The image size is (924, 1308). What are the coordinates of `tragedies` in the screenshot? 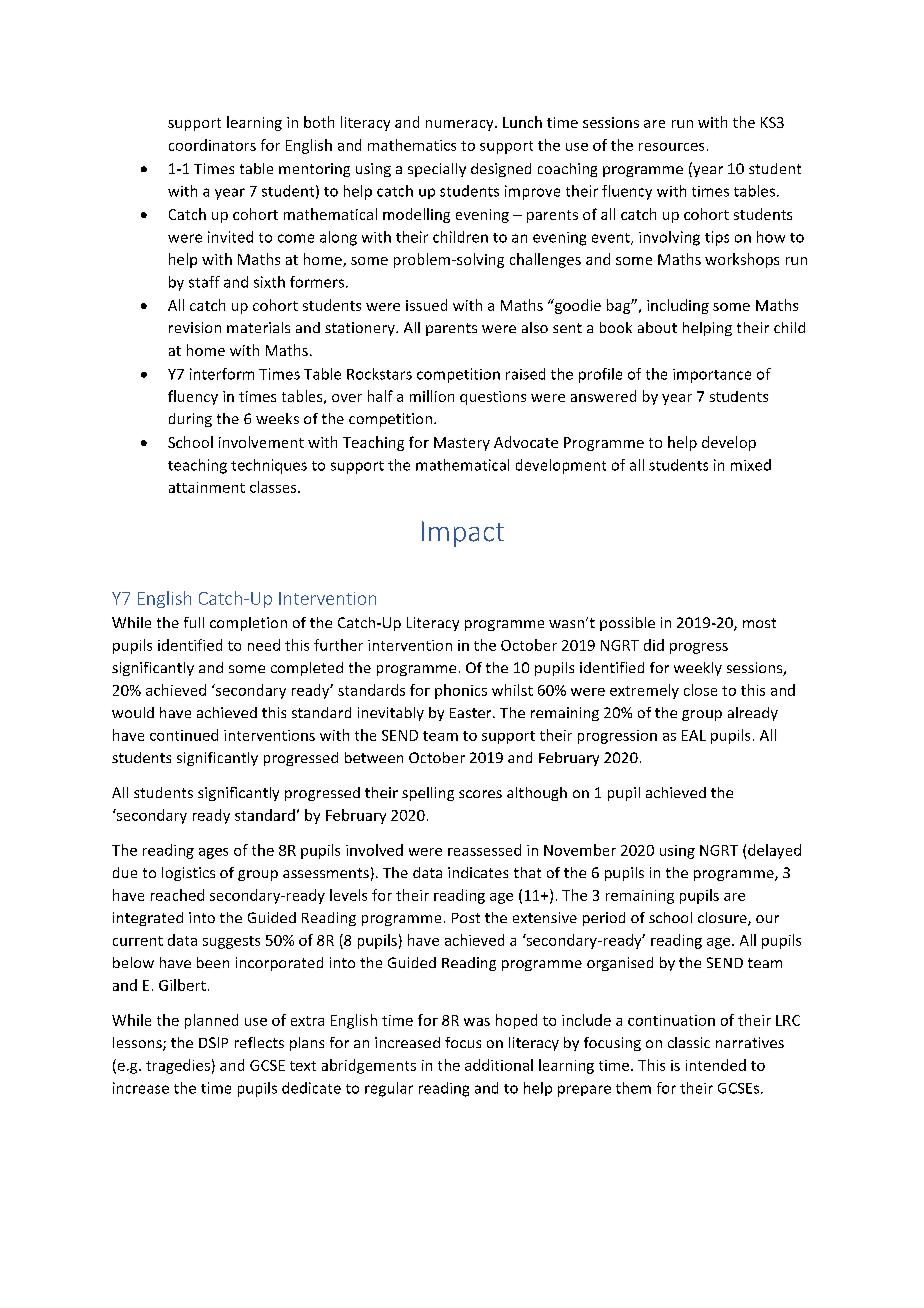 It's located at (178, 1066).
